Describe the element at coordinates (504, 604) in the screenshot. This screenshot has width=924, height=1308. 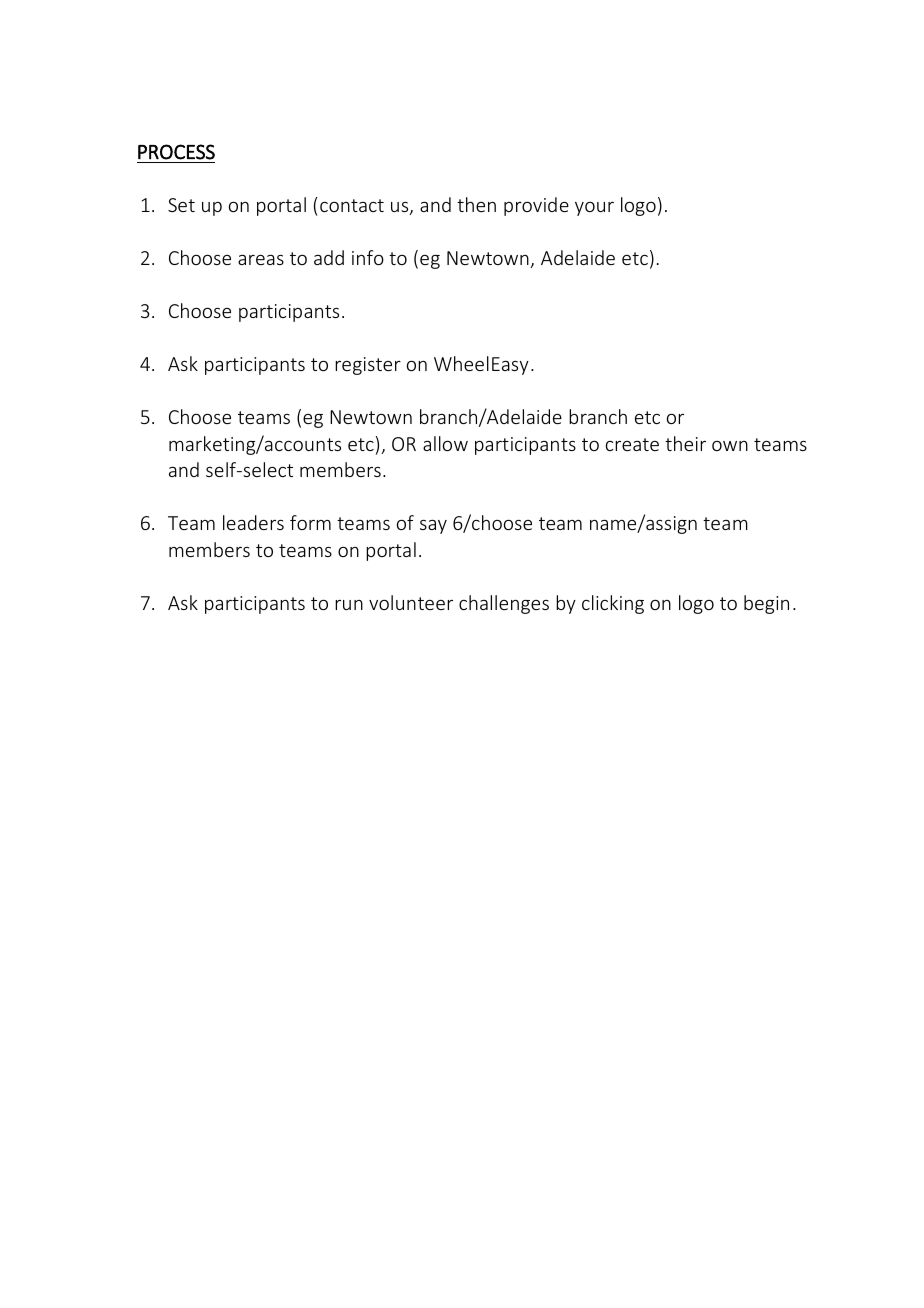
I see `challenges` at that location.
